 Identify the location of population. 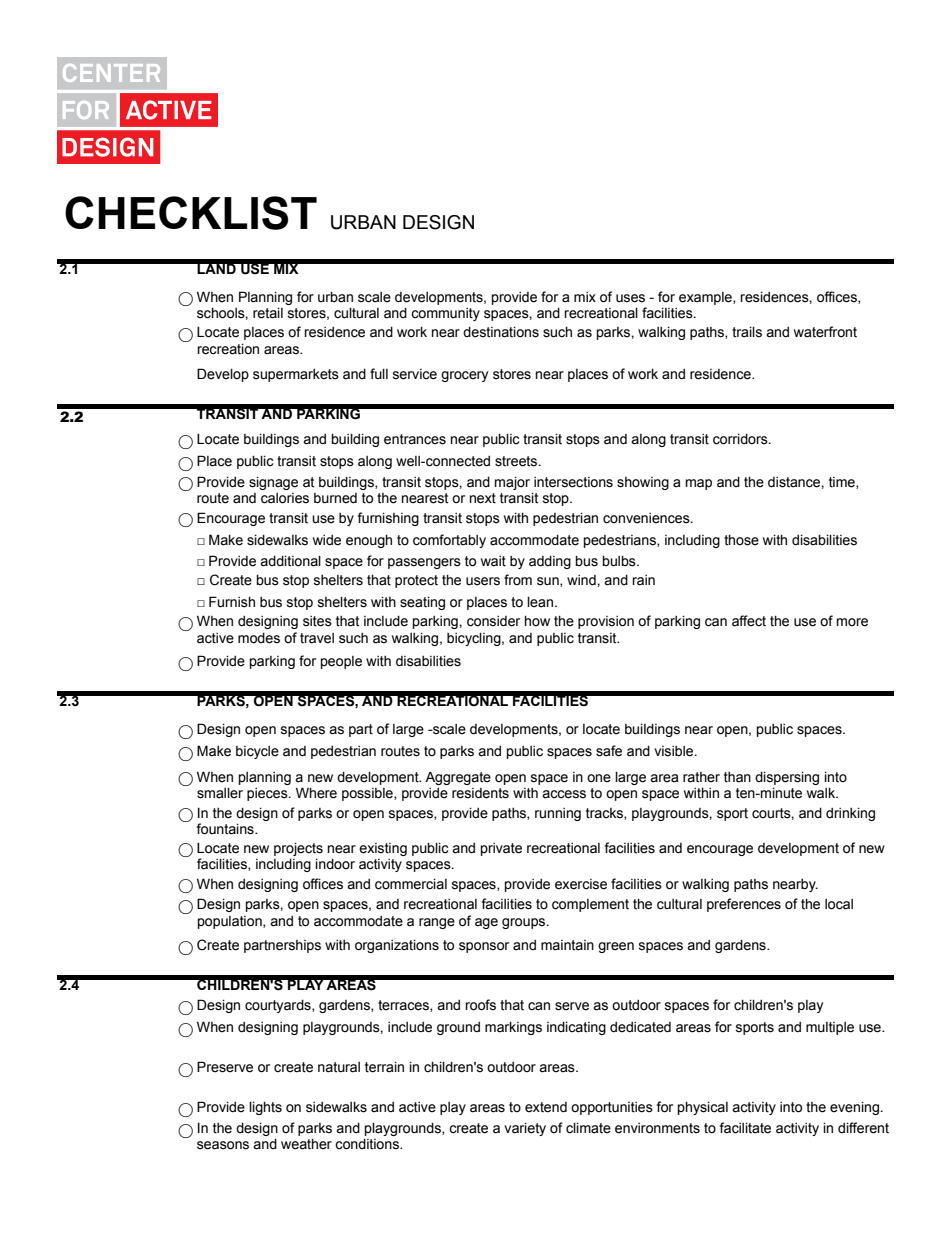
(231, 922).
